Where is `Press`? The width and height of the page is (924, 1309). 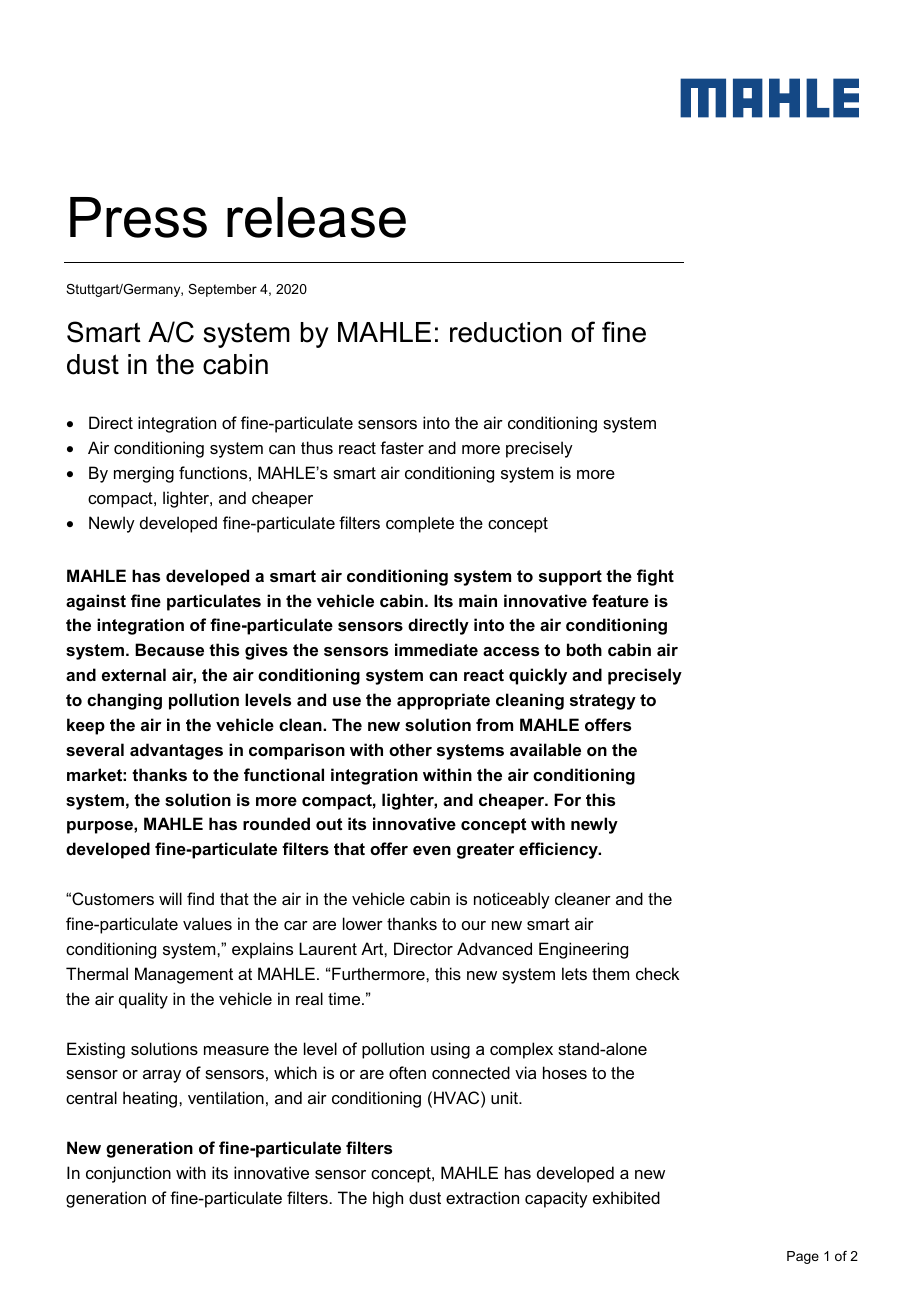 Press is located at coordinates (138, 217).
